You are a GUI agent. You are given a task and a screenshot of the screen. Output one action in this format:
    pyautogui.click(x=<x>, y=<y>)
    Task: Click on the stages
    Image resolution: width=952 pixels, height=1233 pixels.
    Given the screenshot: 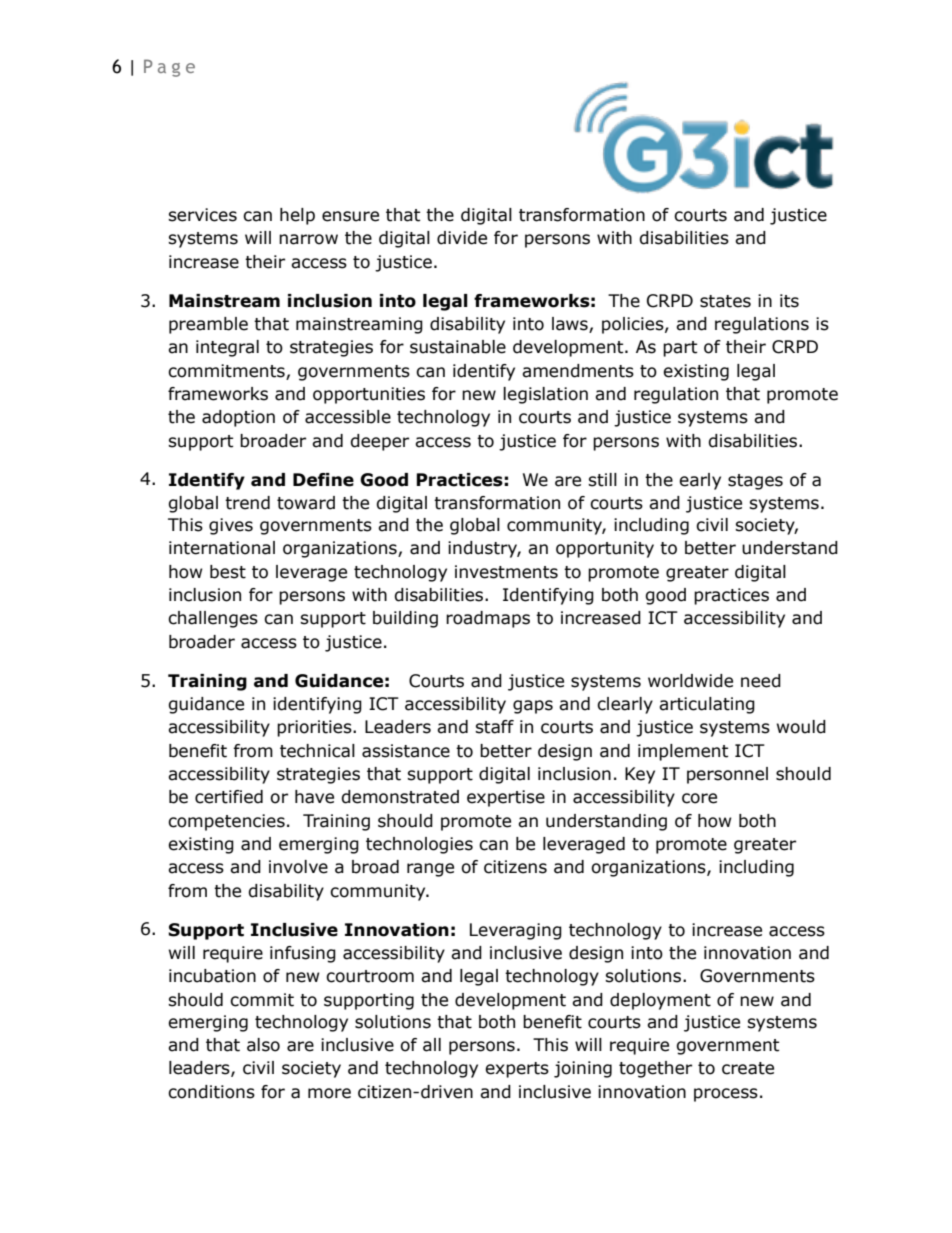 What is the action you would take?
    pyautogui.click(x=755, y=482)
